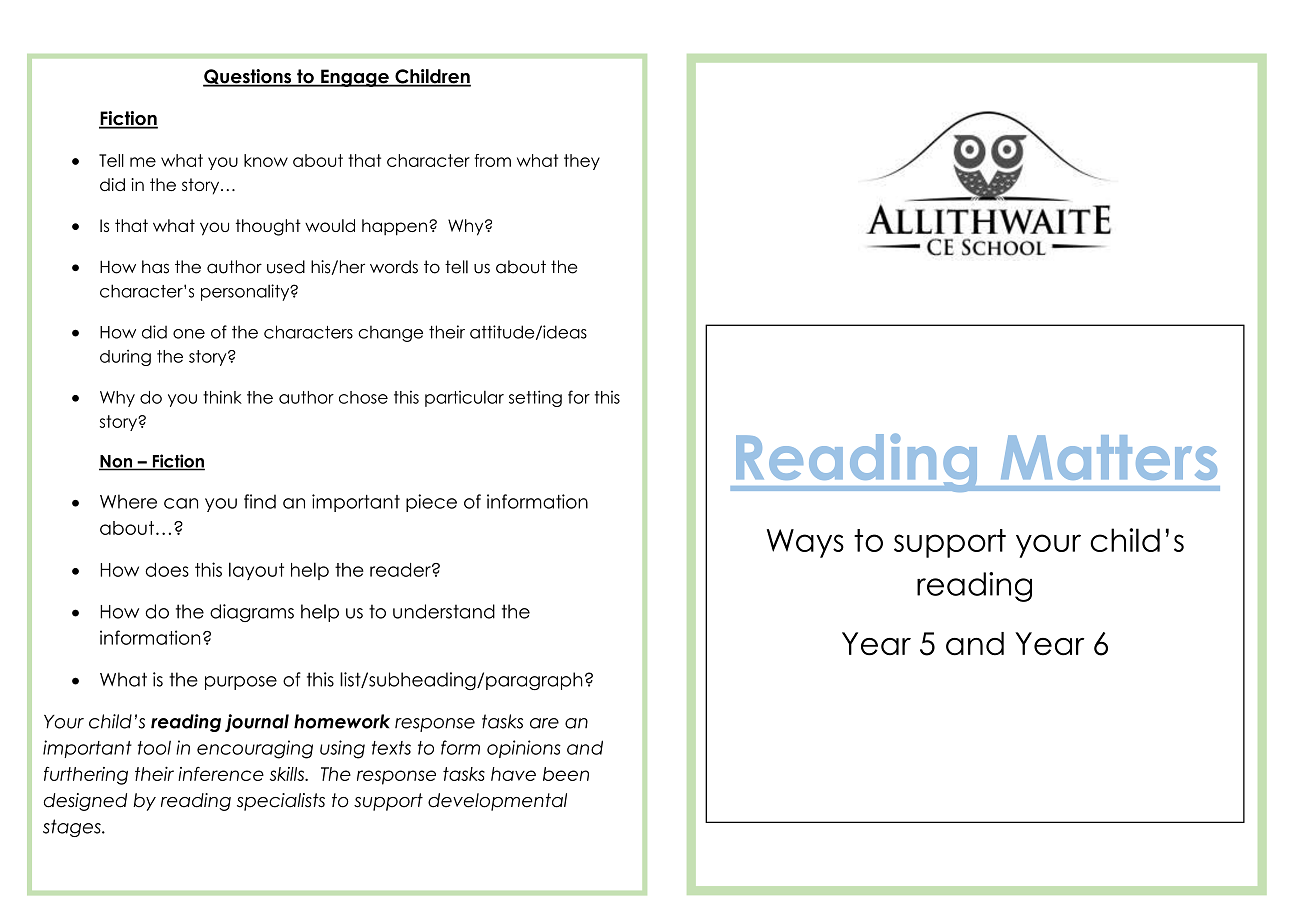  I want to click on Ways, so click(805, 543).
